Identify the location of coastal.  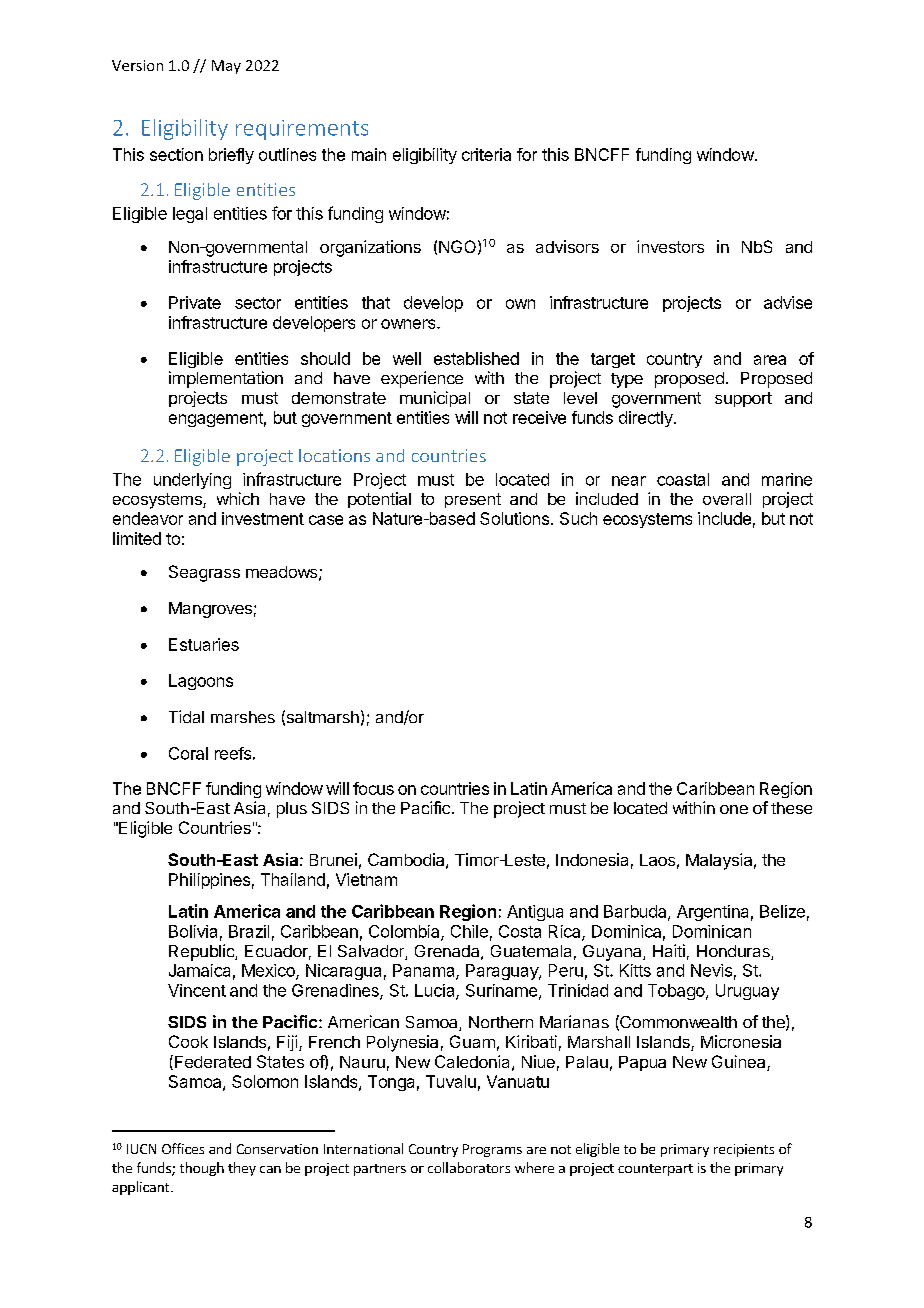
(683, 479).
